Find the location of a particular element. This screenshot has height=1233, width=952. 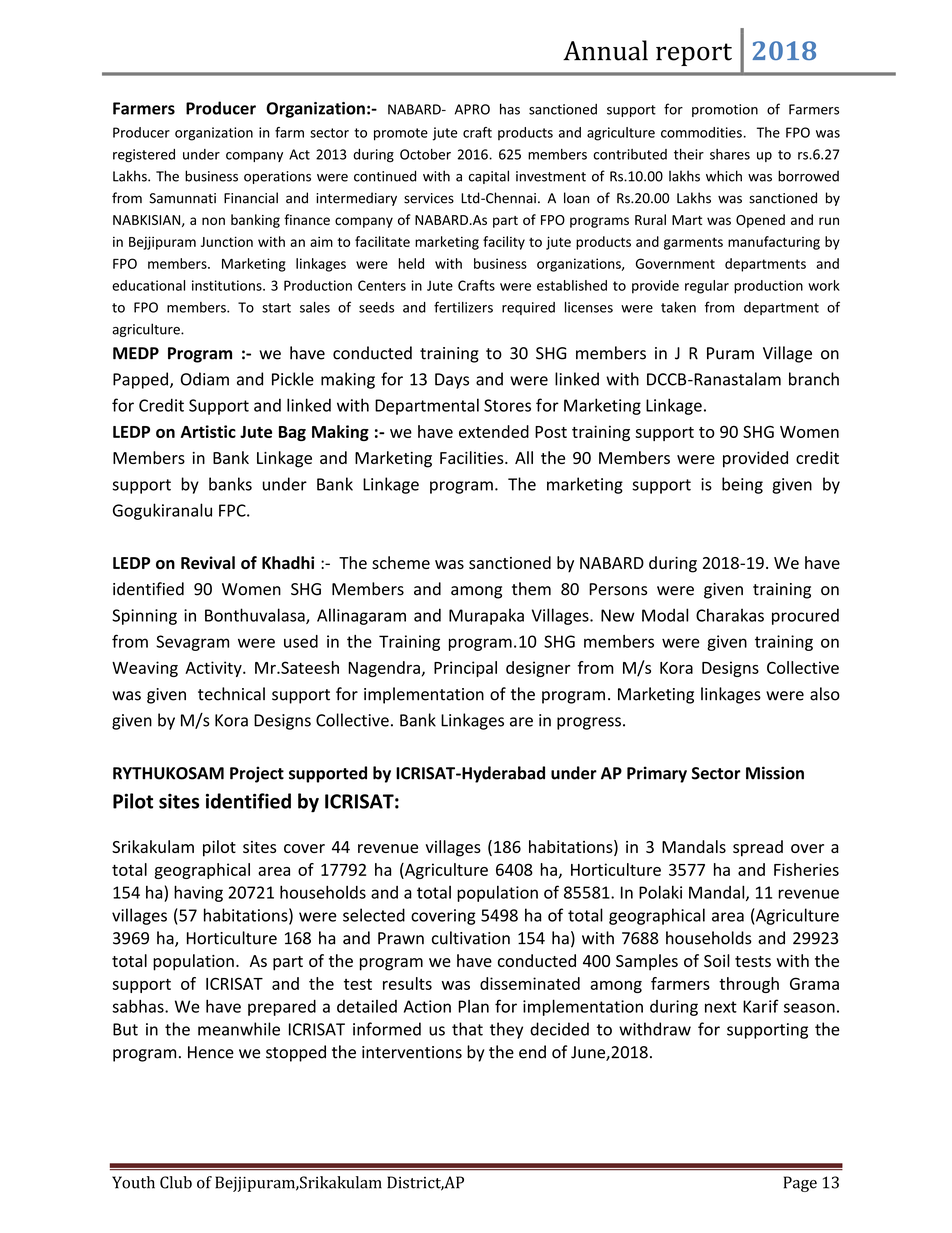

Mission is located at coordinates (775, 773).
